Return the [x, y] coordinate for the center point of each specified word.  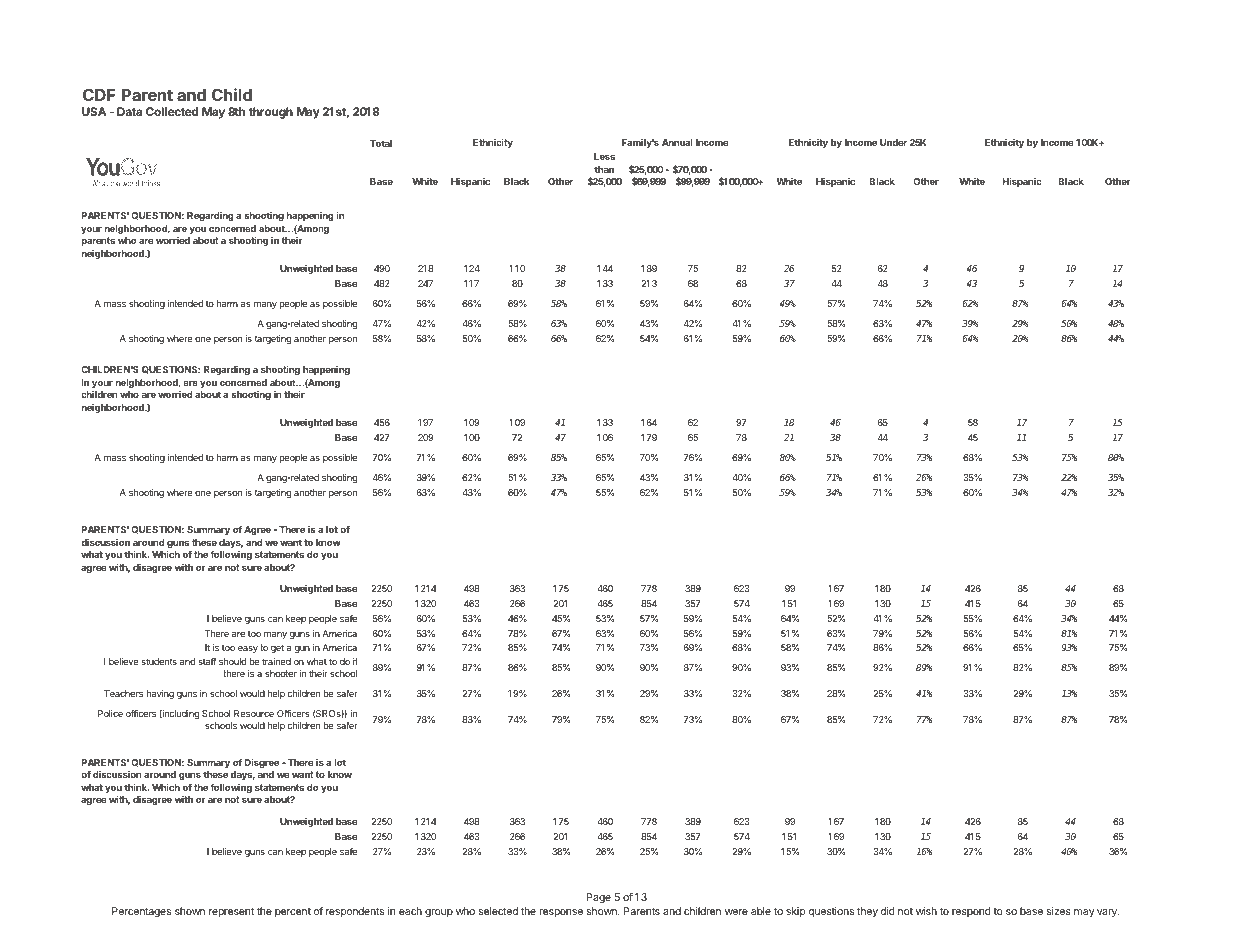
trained [276, 661]
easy [248, 649]
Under [893, 142]
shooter [281, 673]
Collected [172, 111]
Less [604, 156]
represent [231, 912]
